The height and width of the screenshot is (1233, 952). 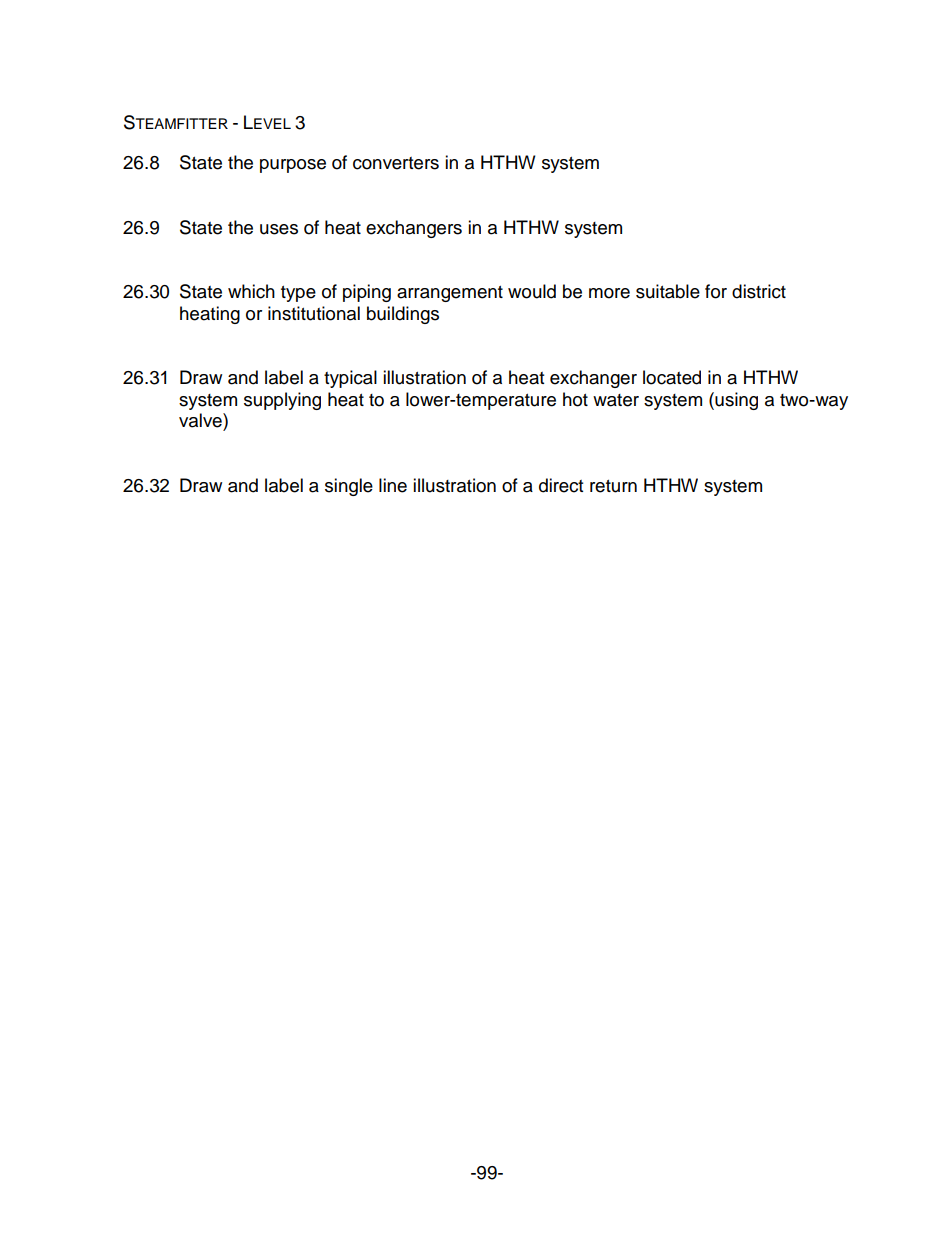 What do you see at coordinates (396, 163) in the screenshot?
I see `converters` at bounding box center [396, 163].
